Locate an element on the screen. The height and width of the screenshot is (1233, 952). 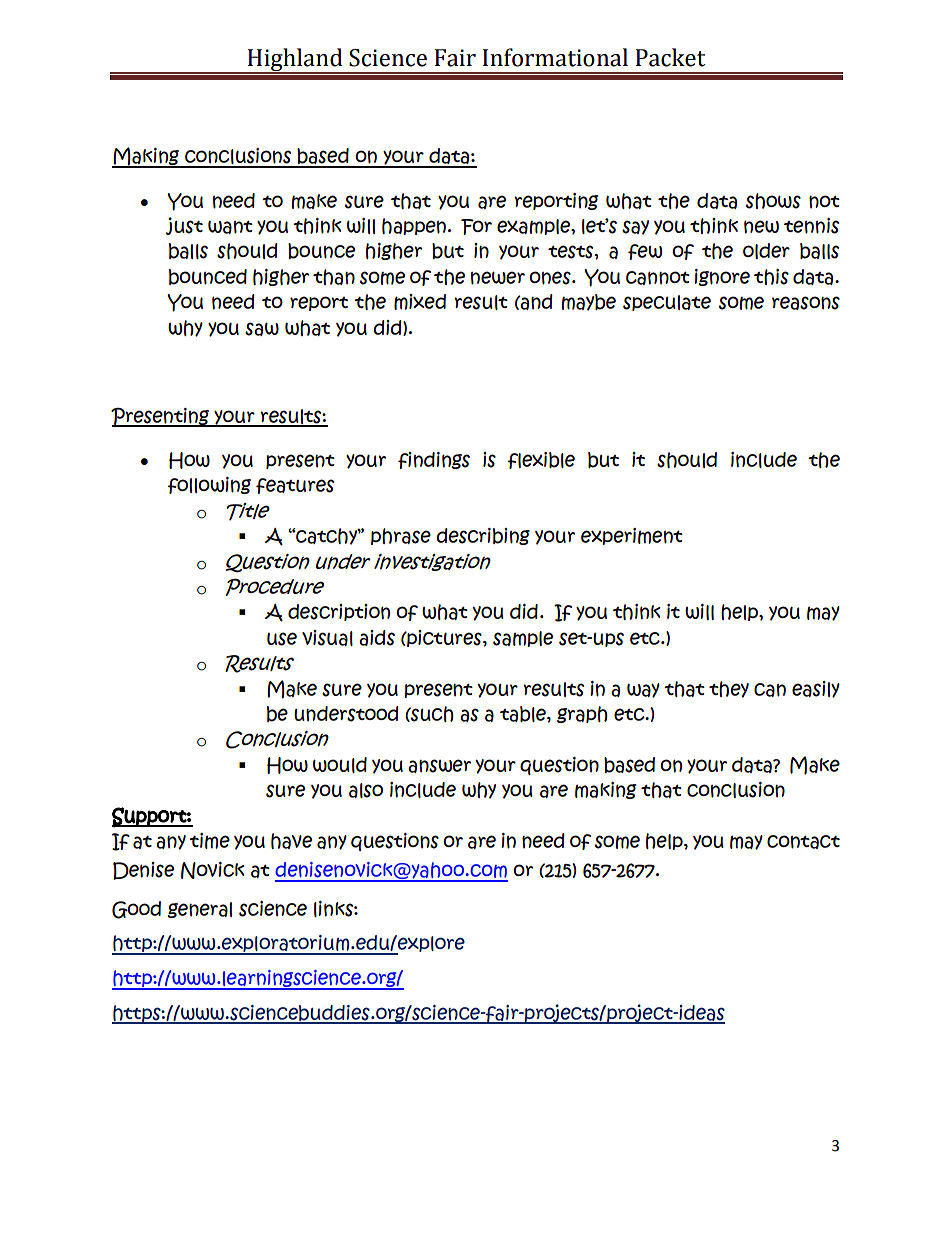
Informational is located at coordinates (555, 57).
